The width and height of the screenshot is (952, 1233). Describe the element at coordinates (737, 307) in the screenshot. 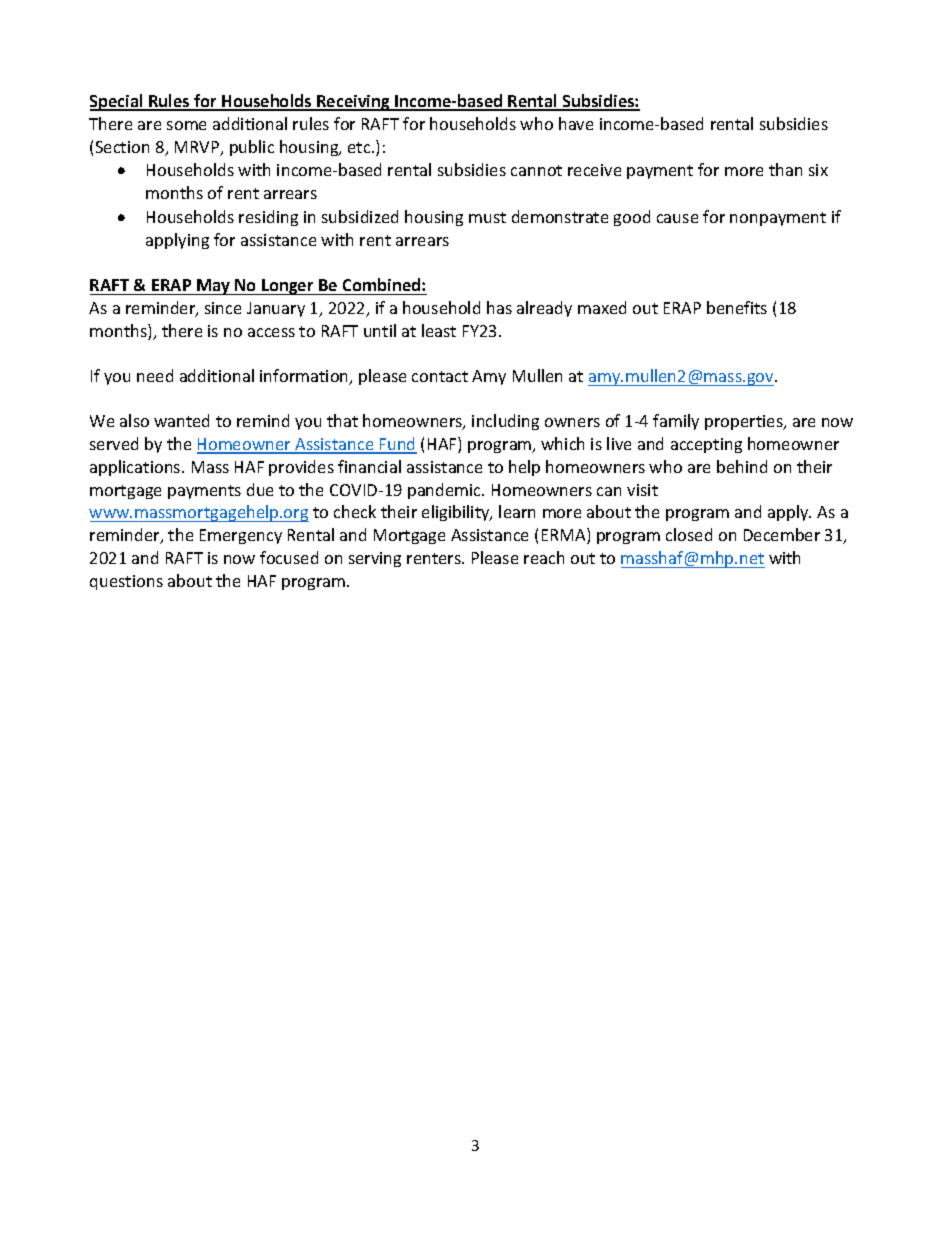

I see `benefits` at that location.
